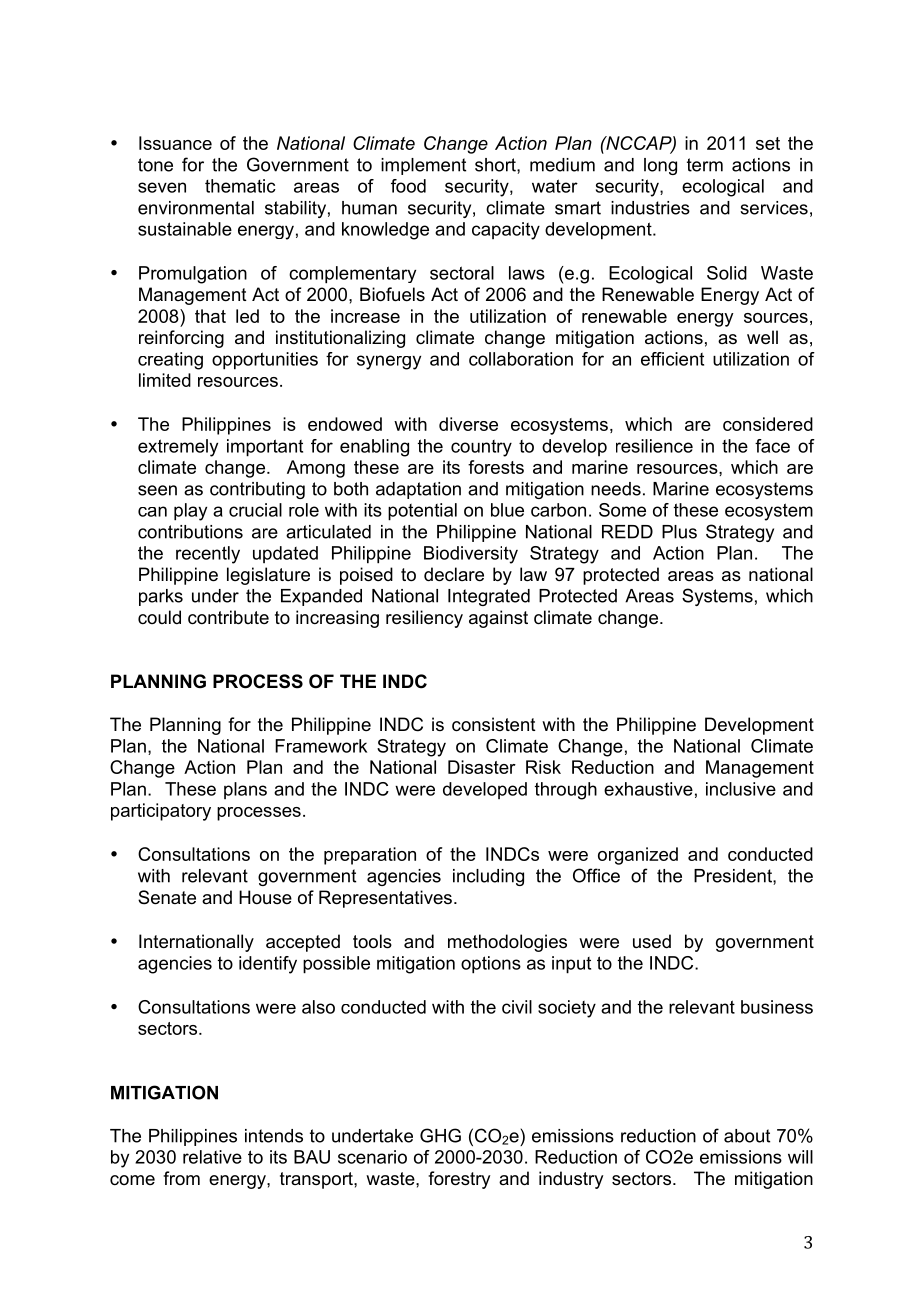  What do you see at coordinates (228, 617) in the screenshot?
I see `contribute` at bounding box center [228, 617].
